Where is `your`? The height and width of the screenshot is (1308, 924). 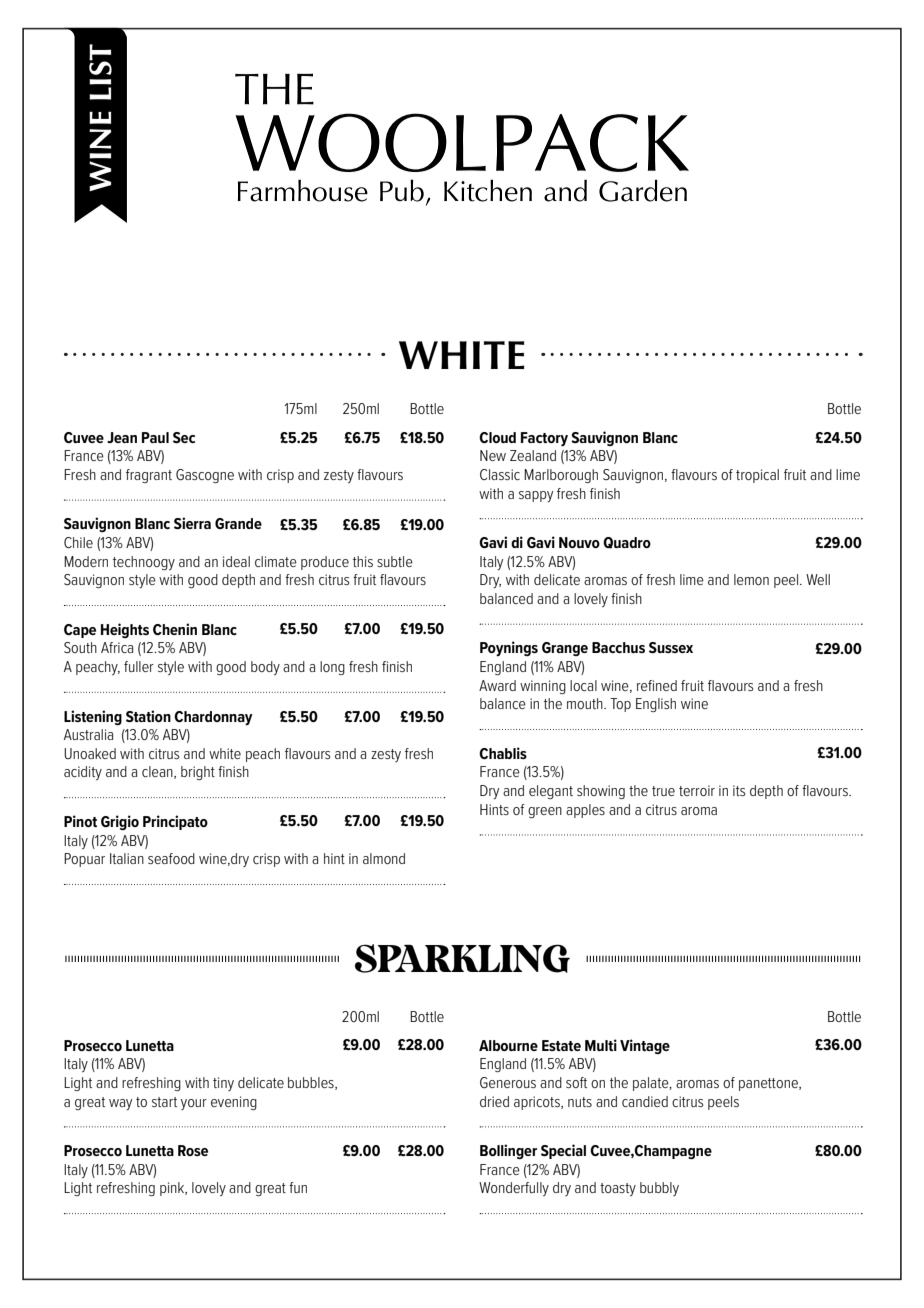
your is located at coordinates (194, 1104).
